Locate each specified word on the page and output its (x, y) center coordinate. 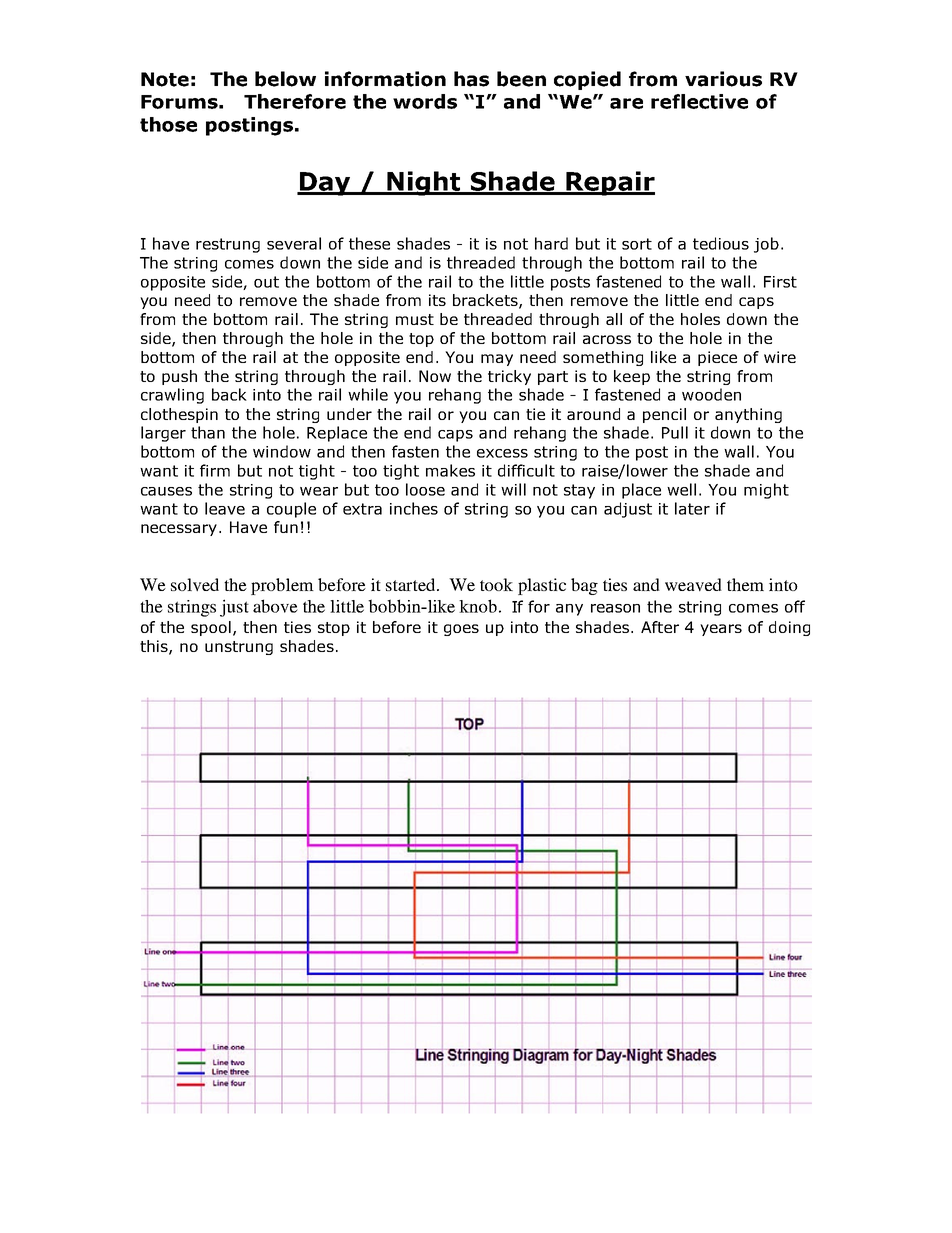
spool (211, 628)
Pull (675, 432)
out (266, 282)
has (471, 79)
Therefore (295, 101)
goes (461, 630)
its (437, 300)
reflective (699, 101)
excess (502, 453)
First (780, 282)
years (721, 630)
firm (215, 470)
